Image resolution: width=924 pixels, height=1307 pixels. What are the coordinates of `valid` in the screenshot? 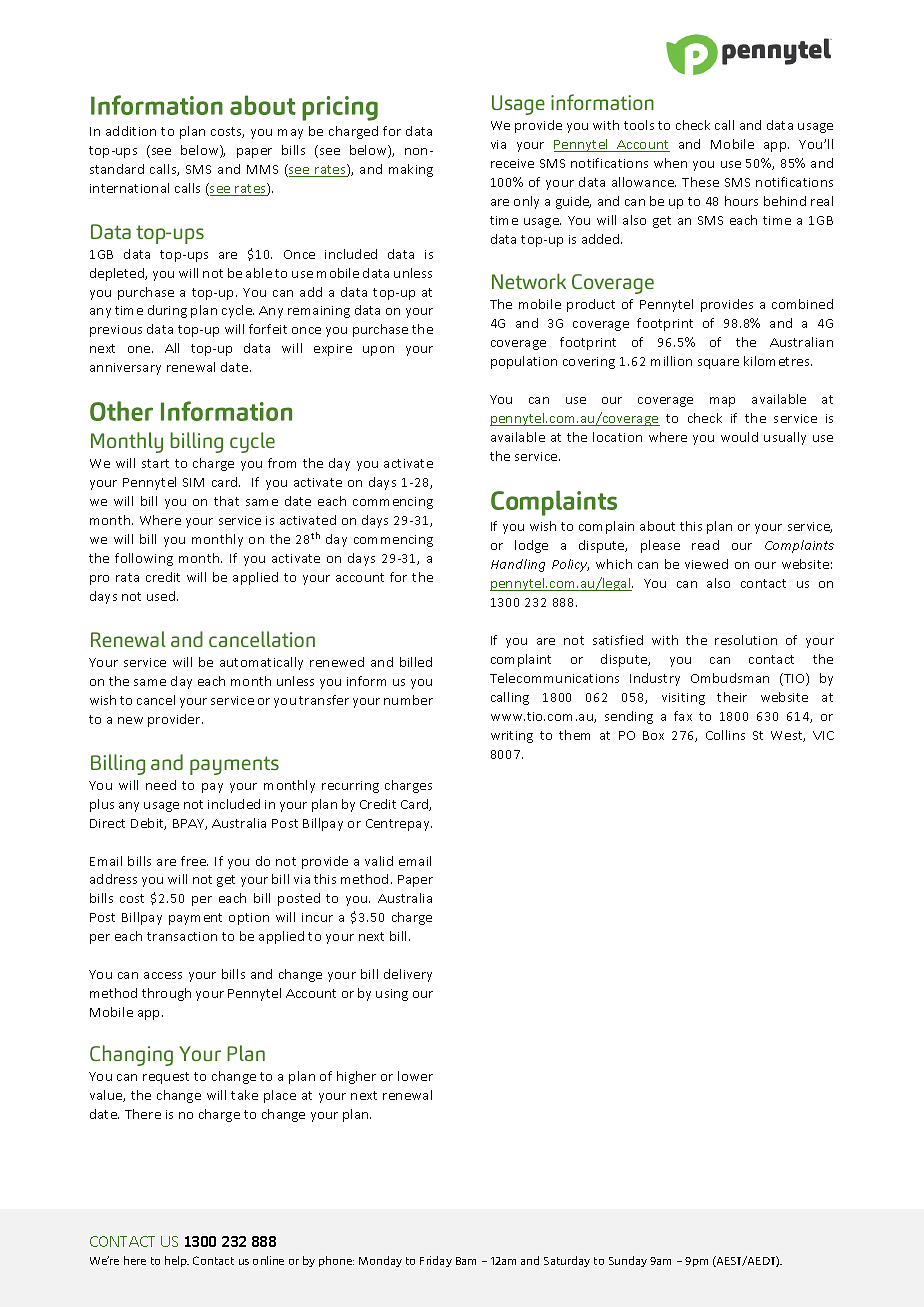 It's located at (379, 861).
